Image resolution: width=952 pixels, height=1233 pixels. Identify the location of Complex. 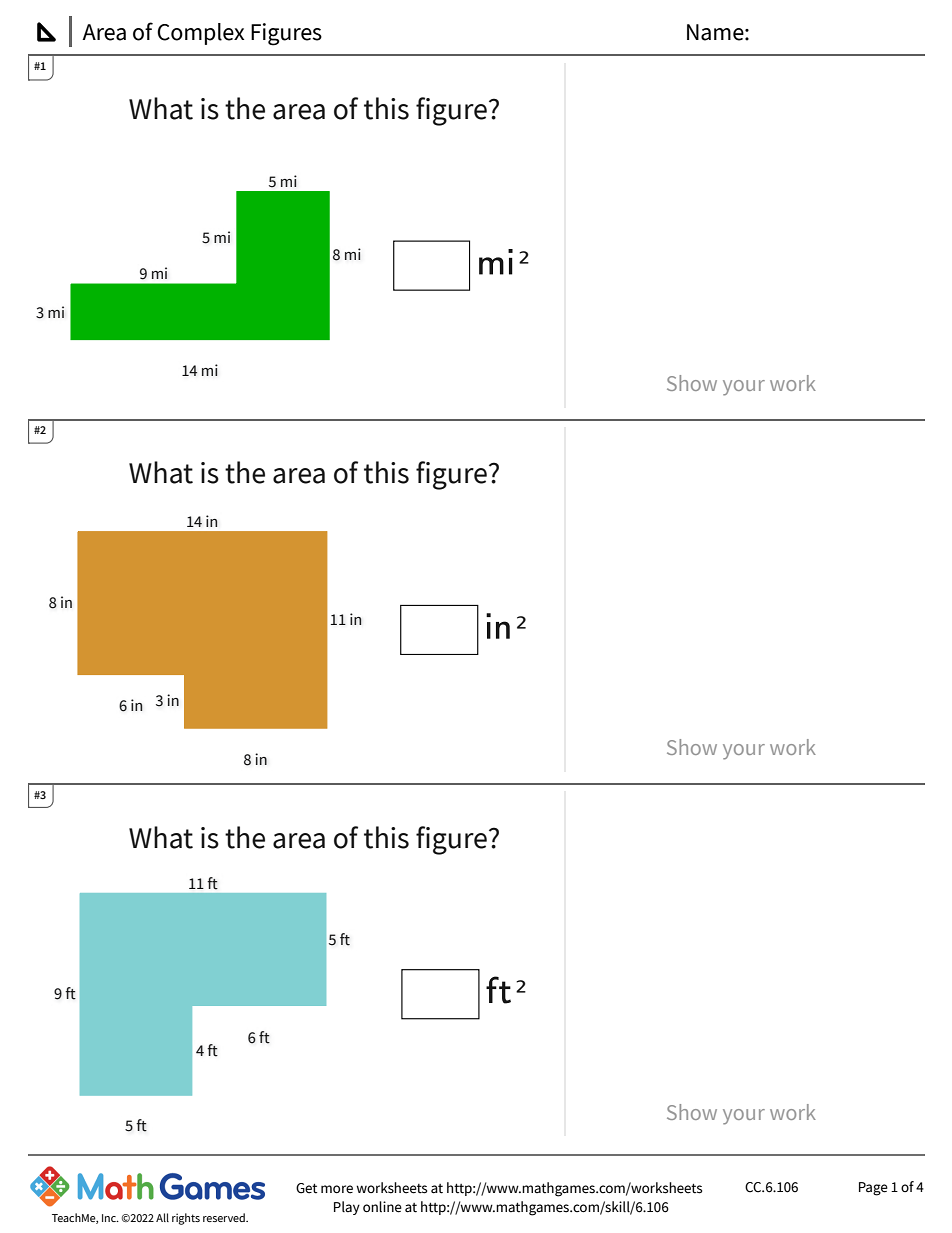
(200, 34).
